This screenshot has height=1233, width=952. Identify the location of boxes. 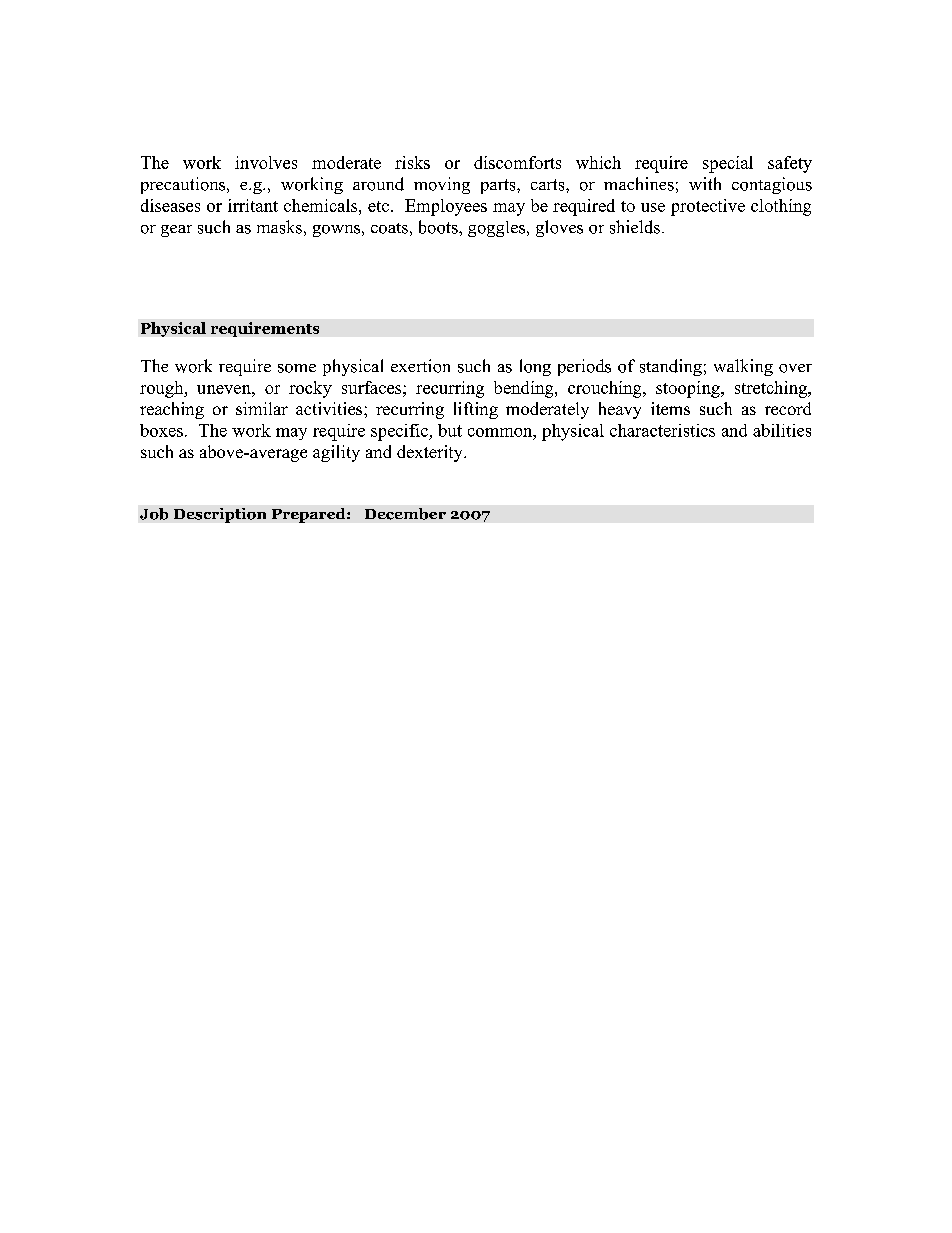
(161, 430).
